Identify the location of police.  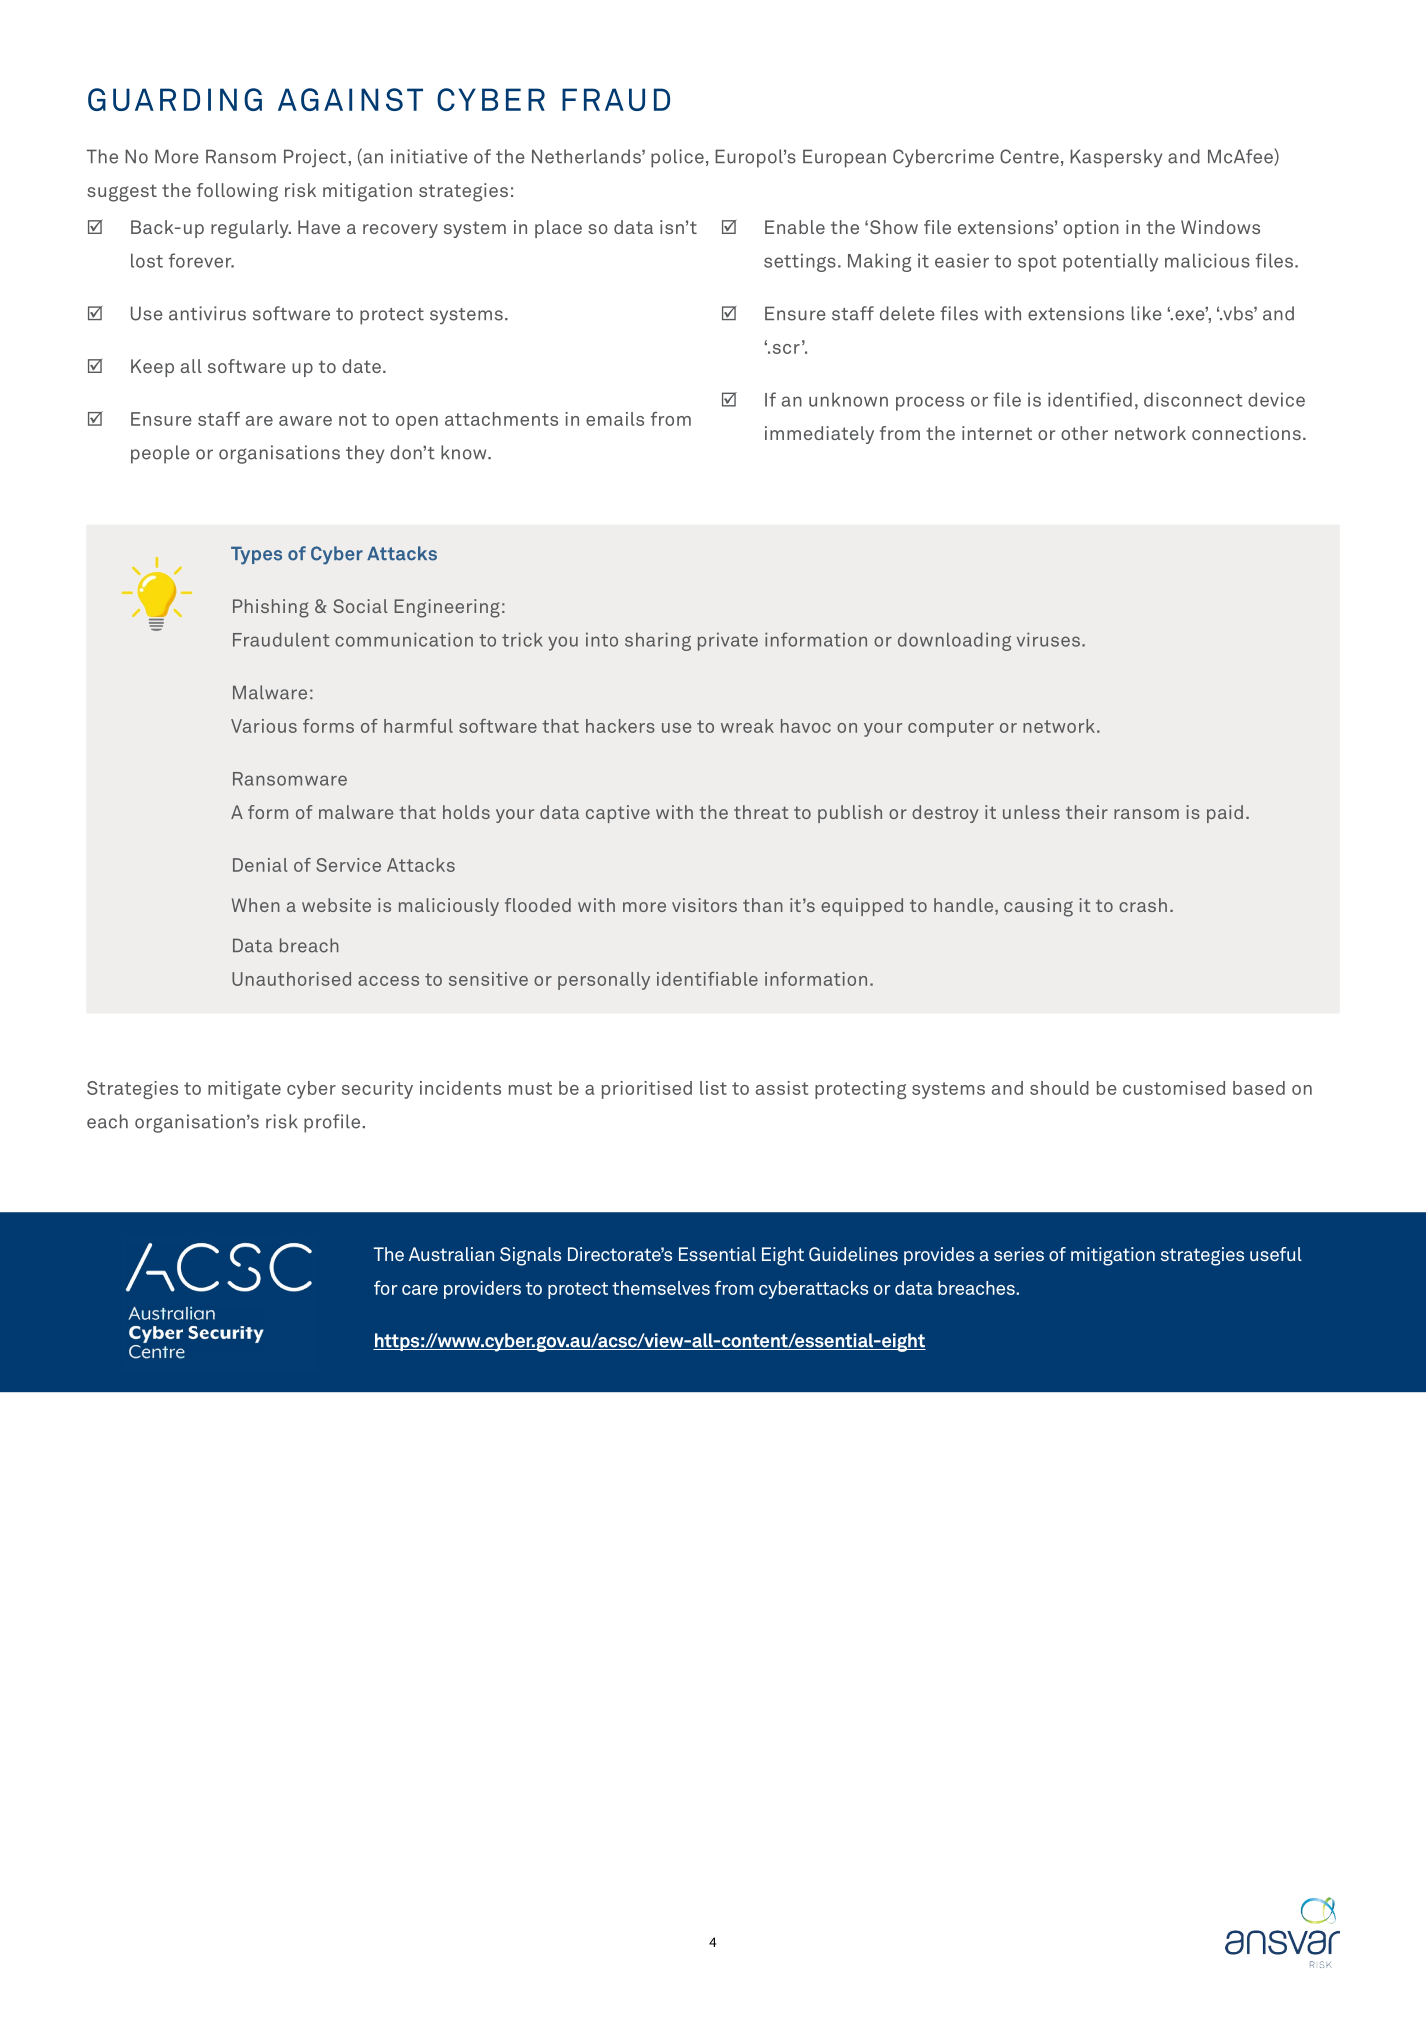
(677, 158).
